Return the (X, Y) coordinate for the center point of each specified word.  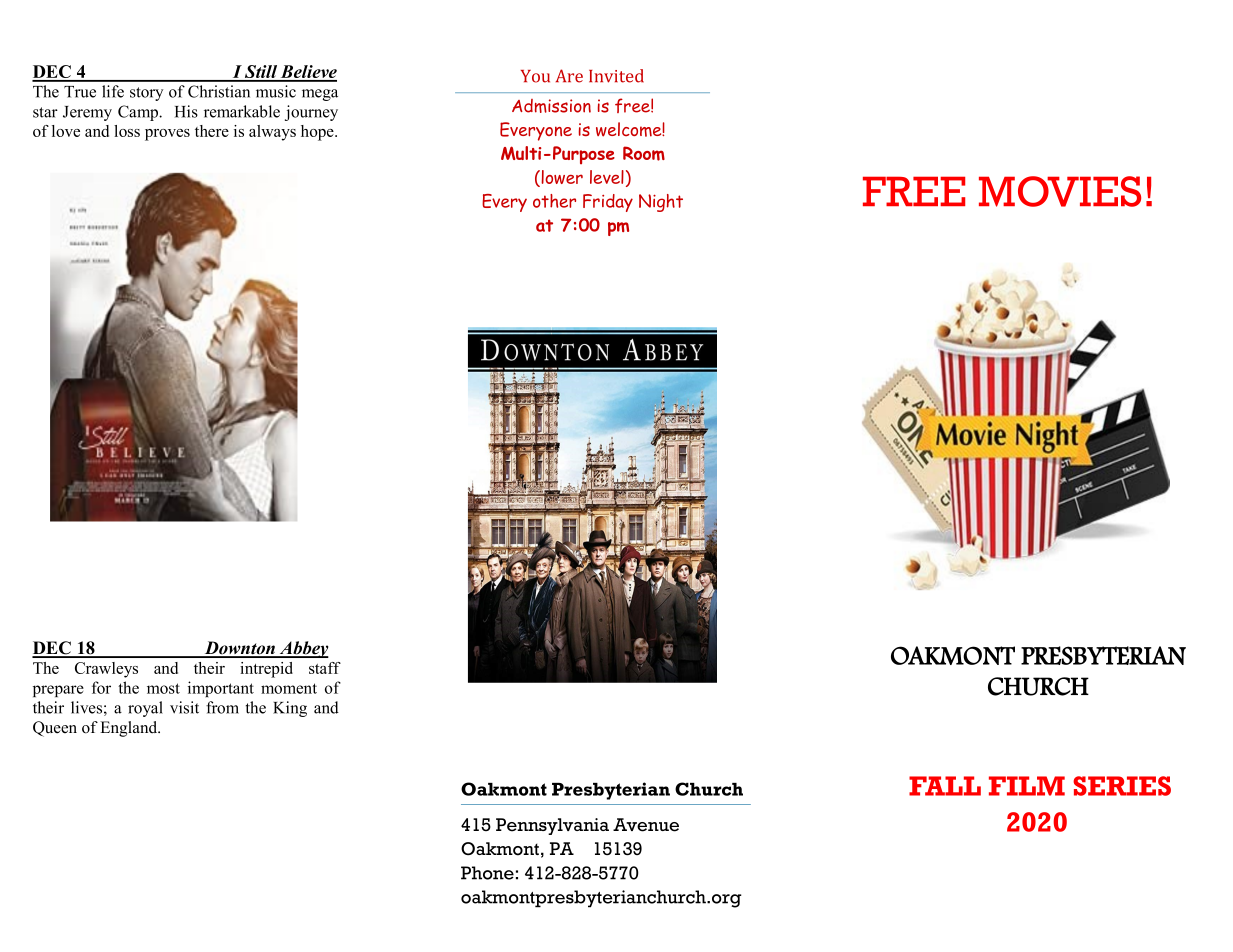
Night (661, 203)
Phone (487, 873)
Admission (551, 106)
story (146, 94)
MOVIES (1060, 191)
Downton (239, 649)
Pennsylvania (552, 826)
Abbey (303, 649)
